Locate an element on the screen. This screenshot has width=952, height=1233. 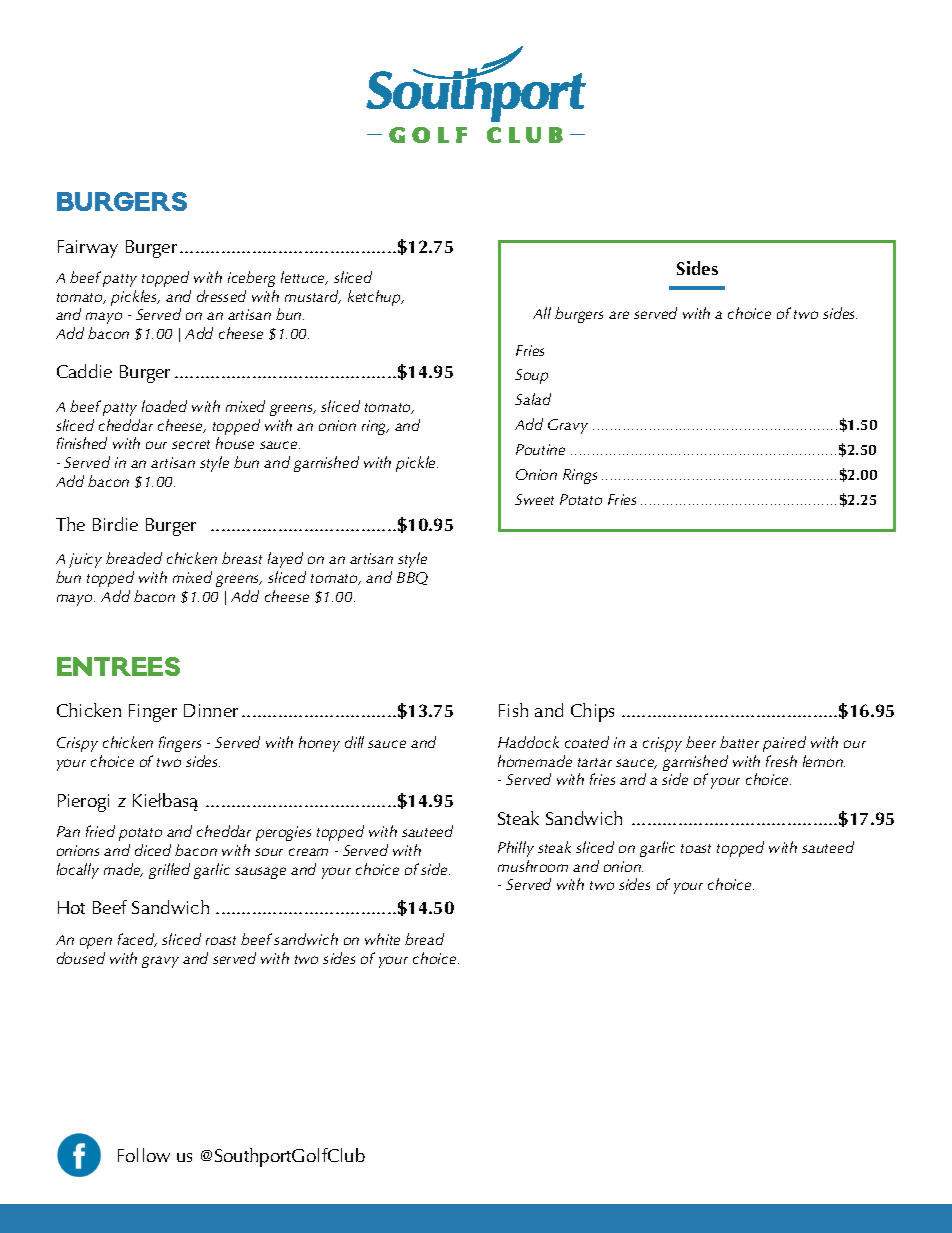
toast is located at coordinates (696, 848).
